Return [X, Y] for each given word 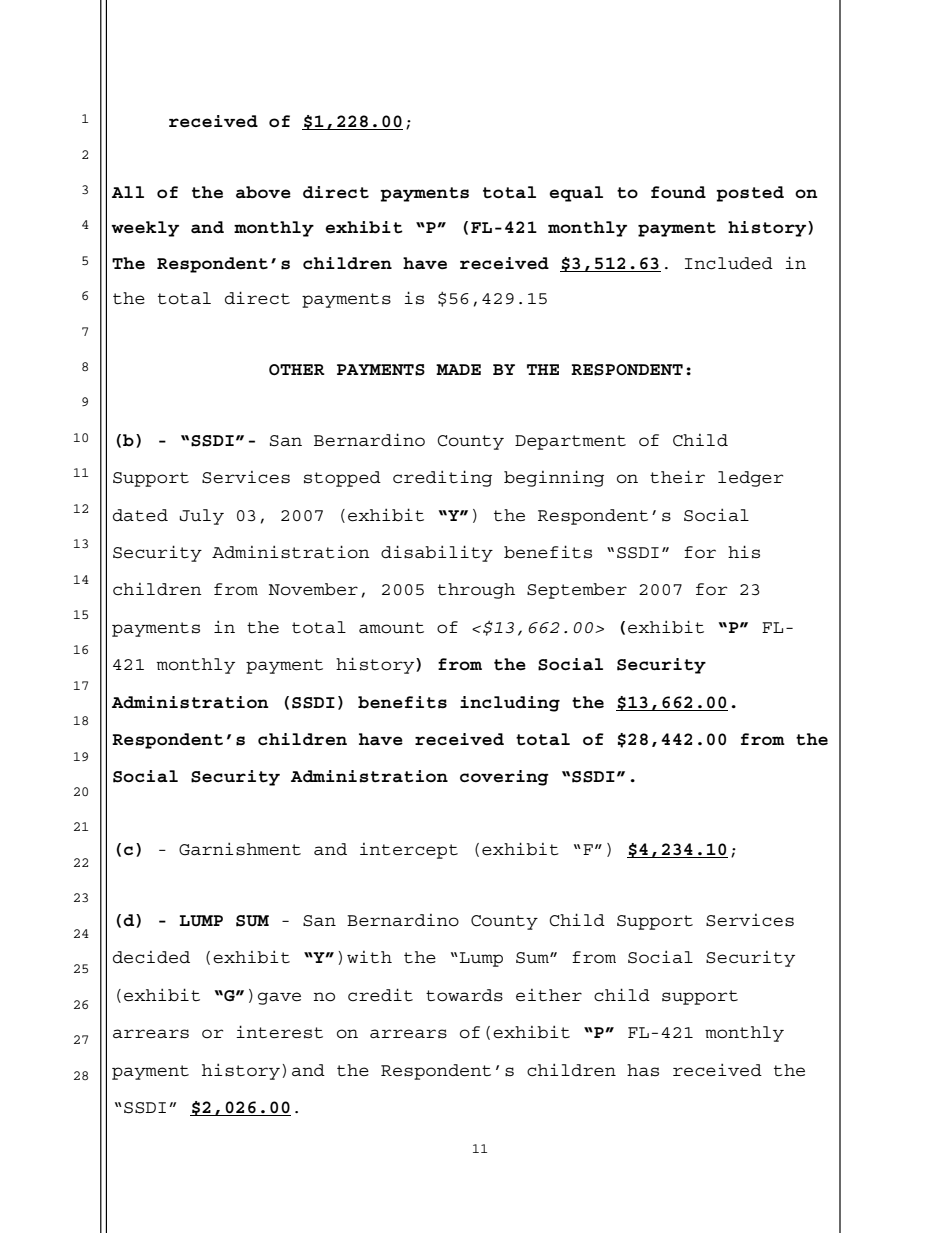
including [510, 704]
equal [576, 194]
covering [504, 778]
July [202, 517]
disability [437, 553]
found [678, 192]
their [677, 477]
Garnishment [240, 849]
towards [464, 995]
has [643, 1070]
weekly [145, 229]
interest [279, 1032]
